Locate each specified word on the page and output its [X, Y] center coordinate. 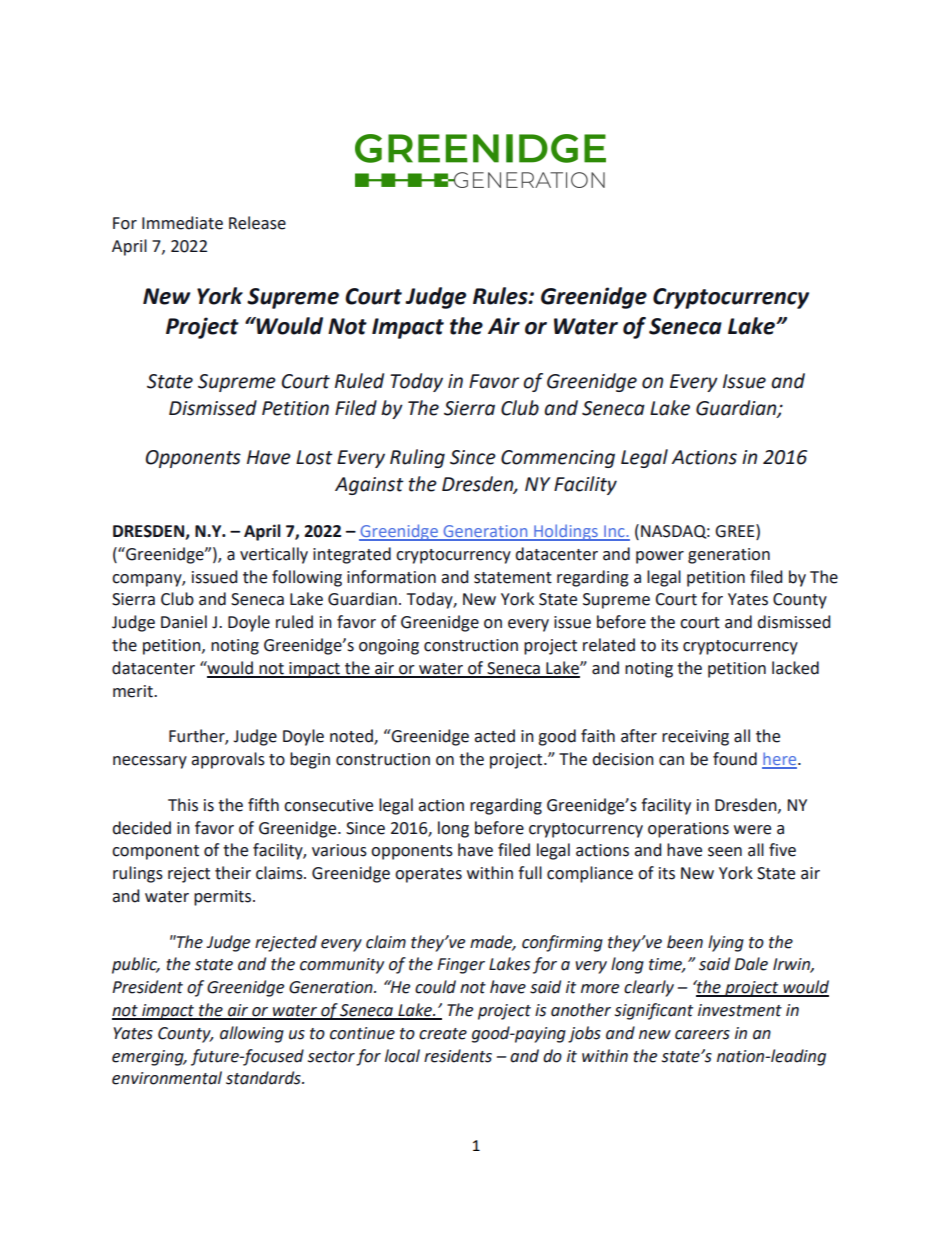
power [660, 557]
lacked [795, 668]
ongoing [389, 647]
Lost [314, 457]
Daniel [184, 622]
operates [428, 875]
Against [369, 486]
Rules [501, 296]
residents [458, 1056]
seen [725, 852]
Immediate [182, 223]
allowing [252, 1034]
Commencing [558, 459]
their [233, 873]
